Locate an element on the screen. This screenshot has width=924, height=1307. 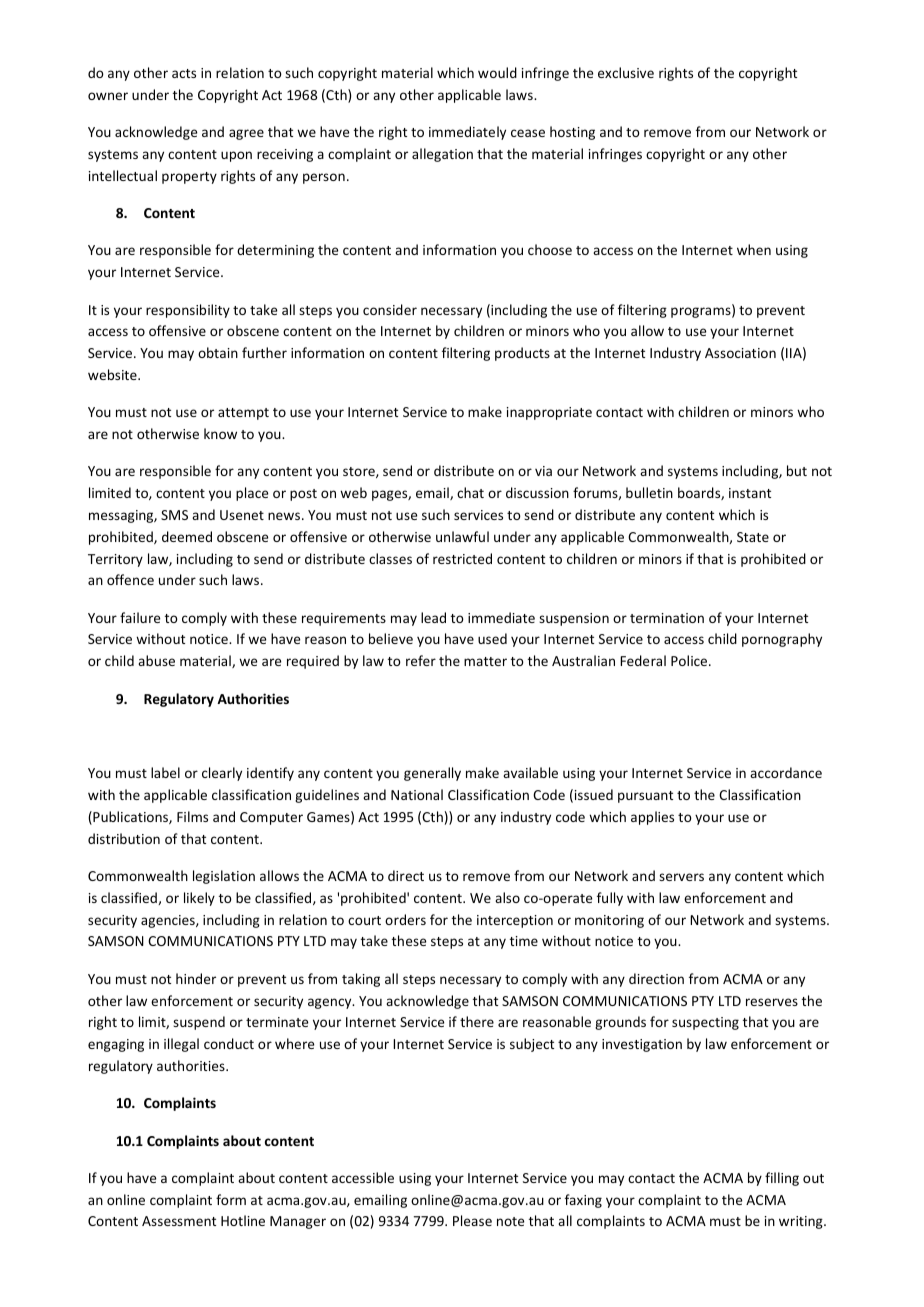
label is located at coordinates (165, 772).
